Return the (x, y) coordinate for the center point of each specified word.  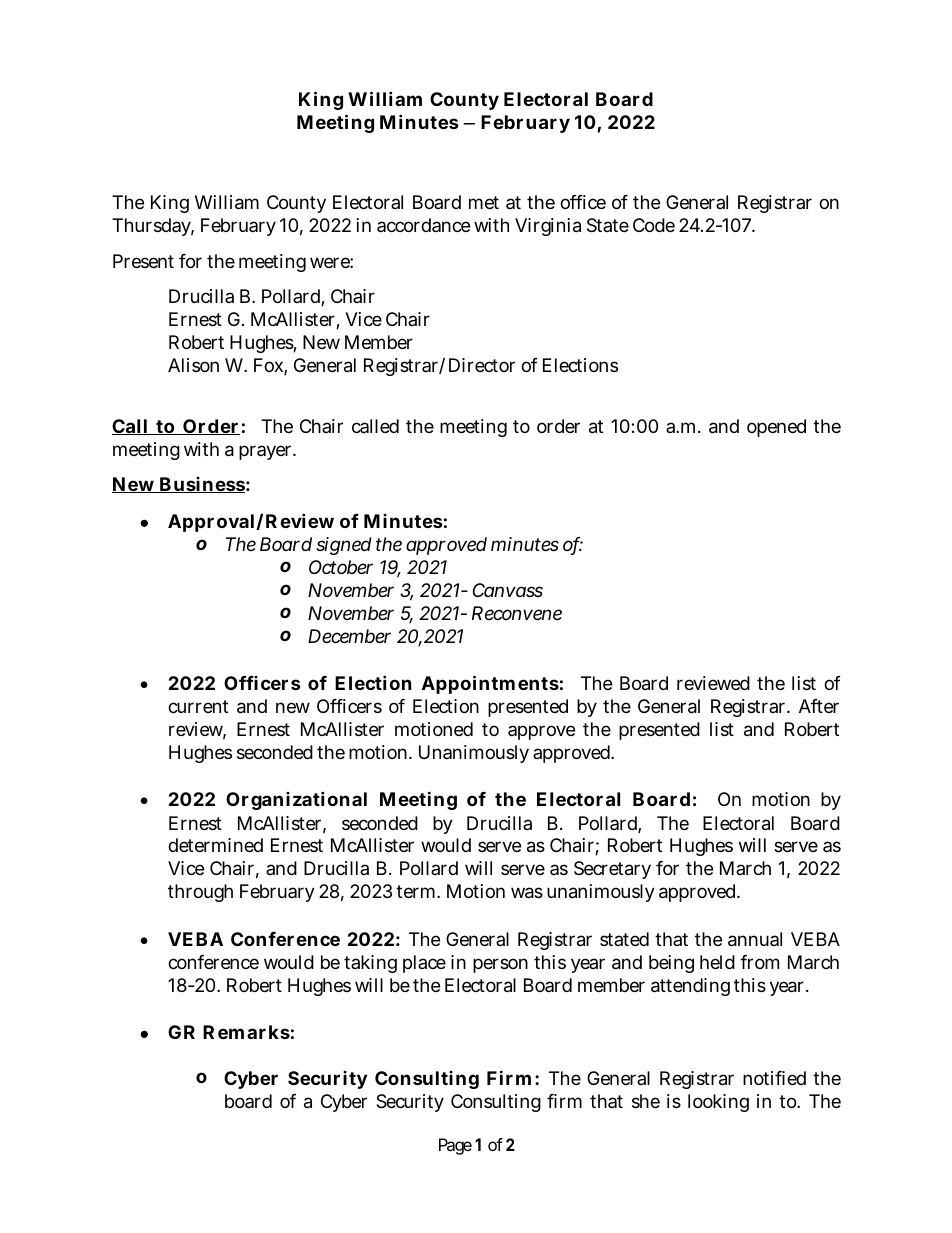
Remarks (246, 1032)
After (819, 706)
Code (654, 225)
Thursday (153, 227)
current (198, 706)
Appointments (490, 684)
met (484, 202)
